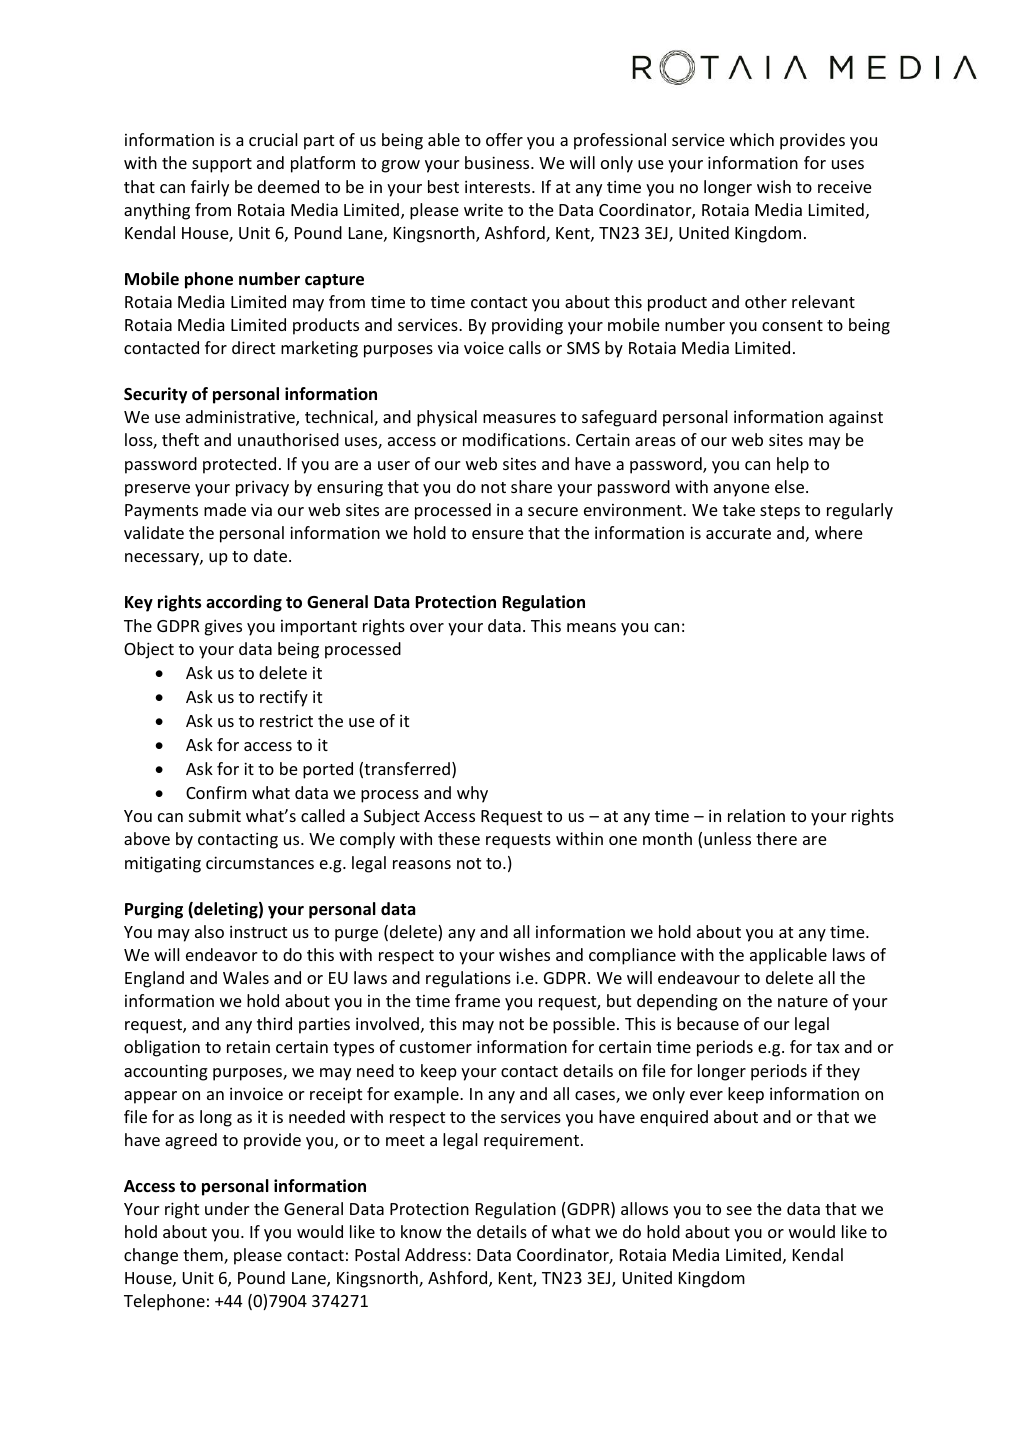 Image resolution: width=1024 pixels, height=1448 pixels. What do you see at coordinates (756, 815) in the screenshot?
I see `relation` at bounding box center [756, 815].
